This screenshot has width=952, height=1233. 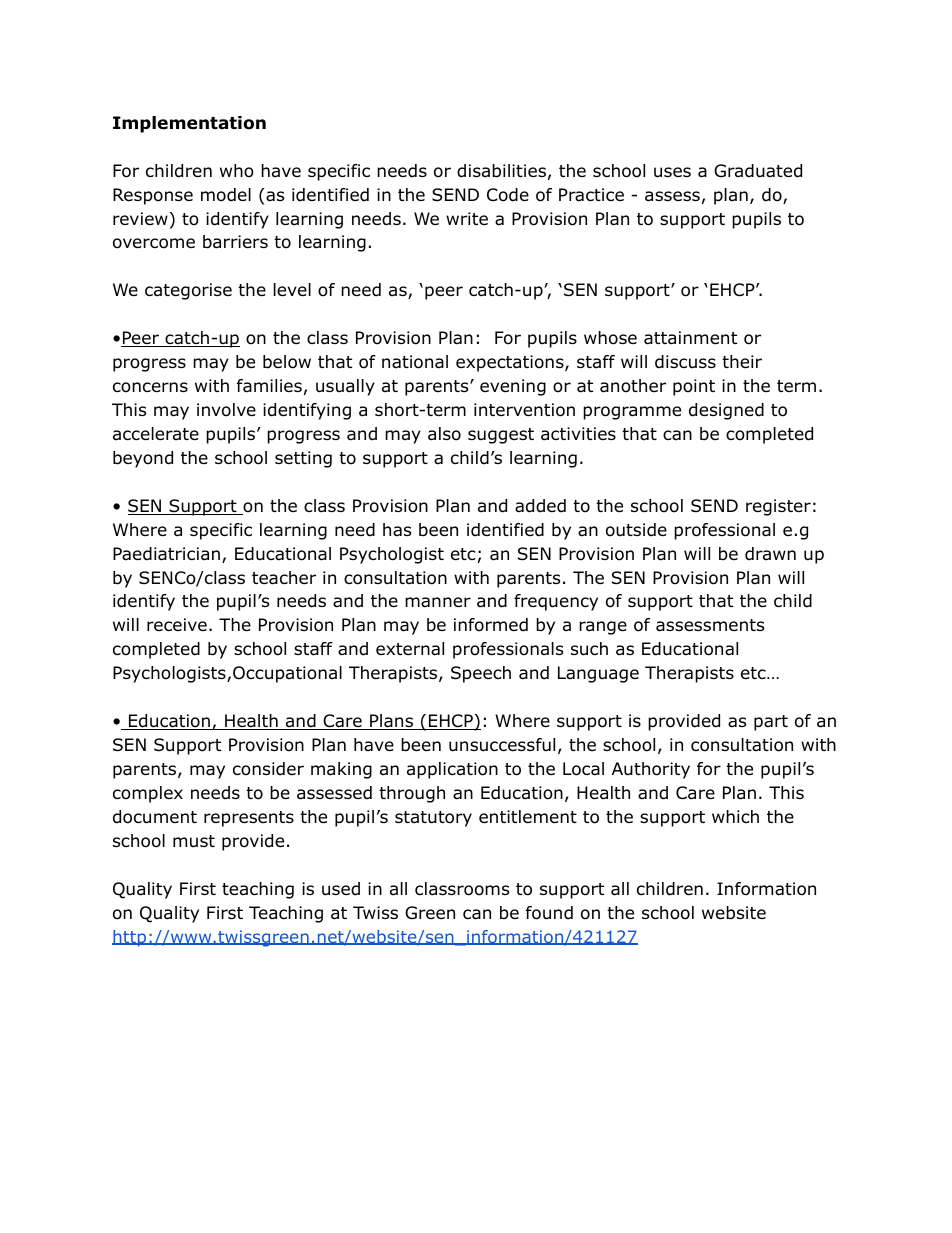 I want to click on consider, so click(x=268, y=769).
